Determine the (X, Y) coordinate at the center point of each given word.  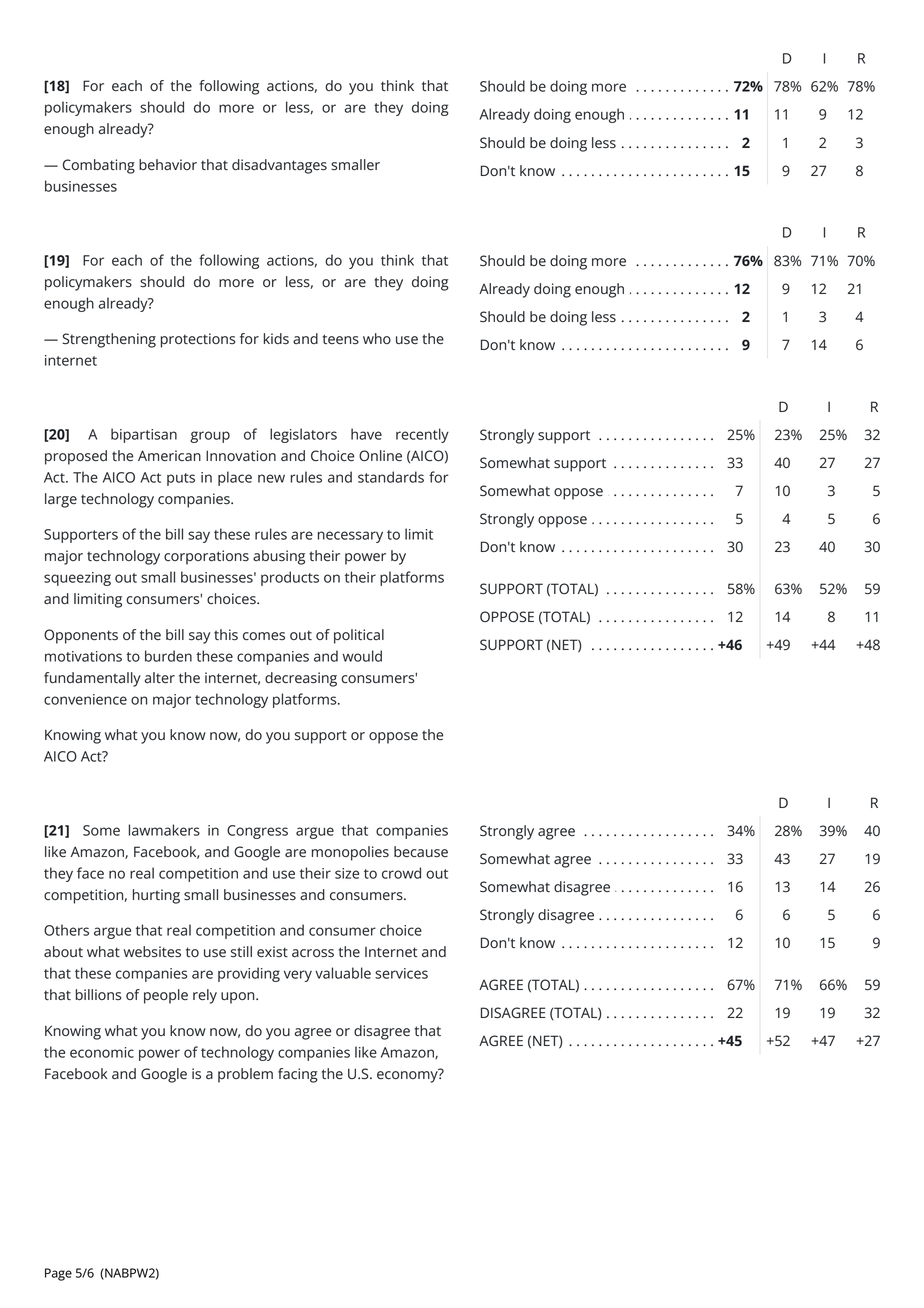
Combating (99, 166)
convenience (85, 699)
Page (58, 1274)
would (362, 656)
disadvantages (279, 166)
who (377, 338)
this (226, 635)
